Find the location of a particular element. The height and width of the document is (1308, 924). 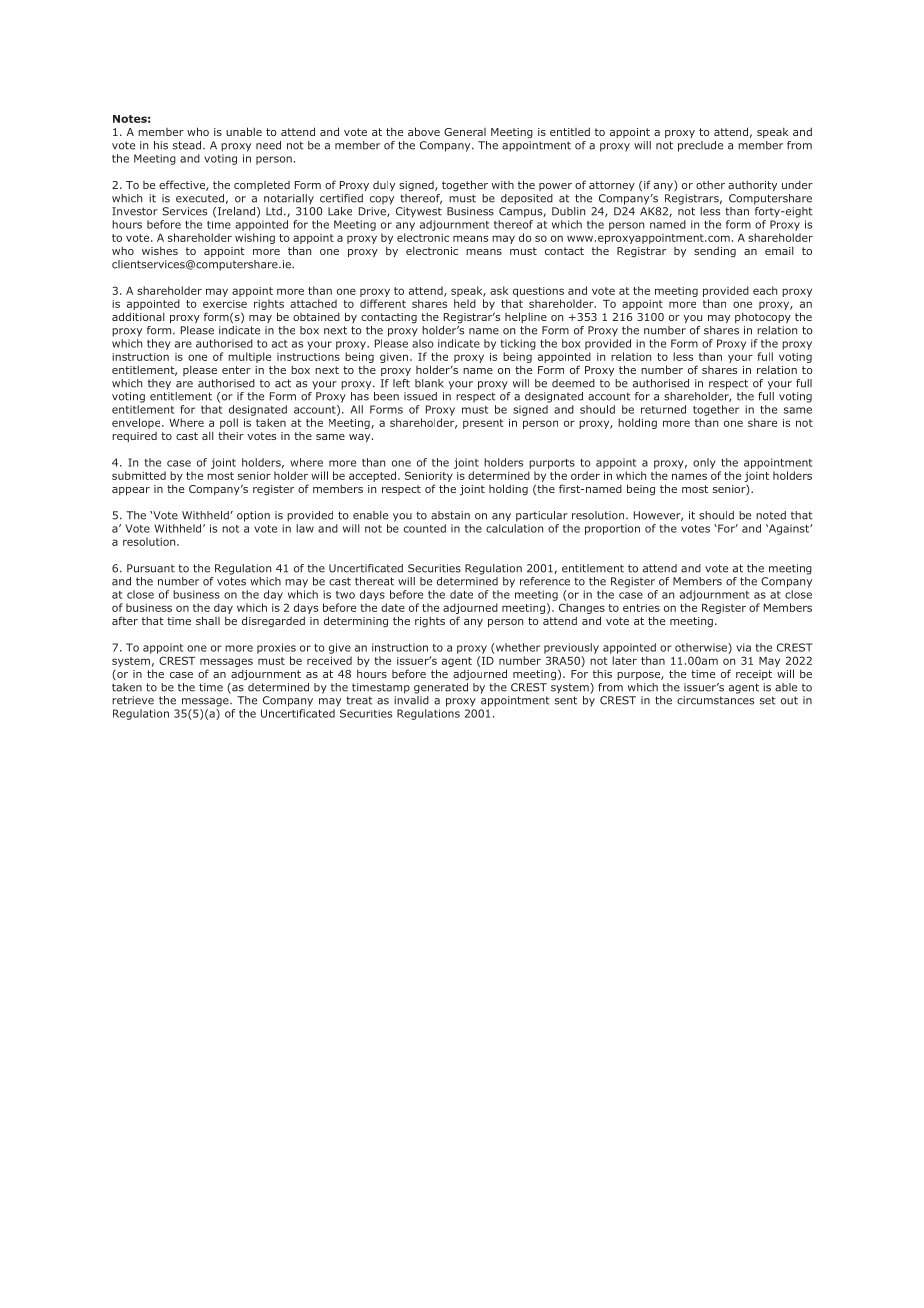

stead is located at coordinates (187, 145).
